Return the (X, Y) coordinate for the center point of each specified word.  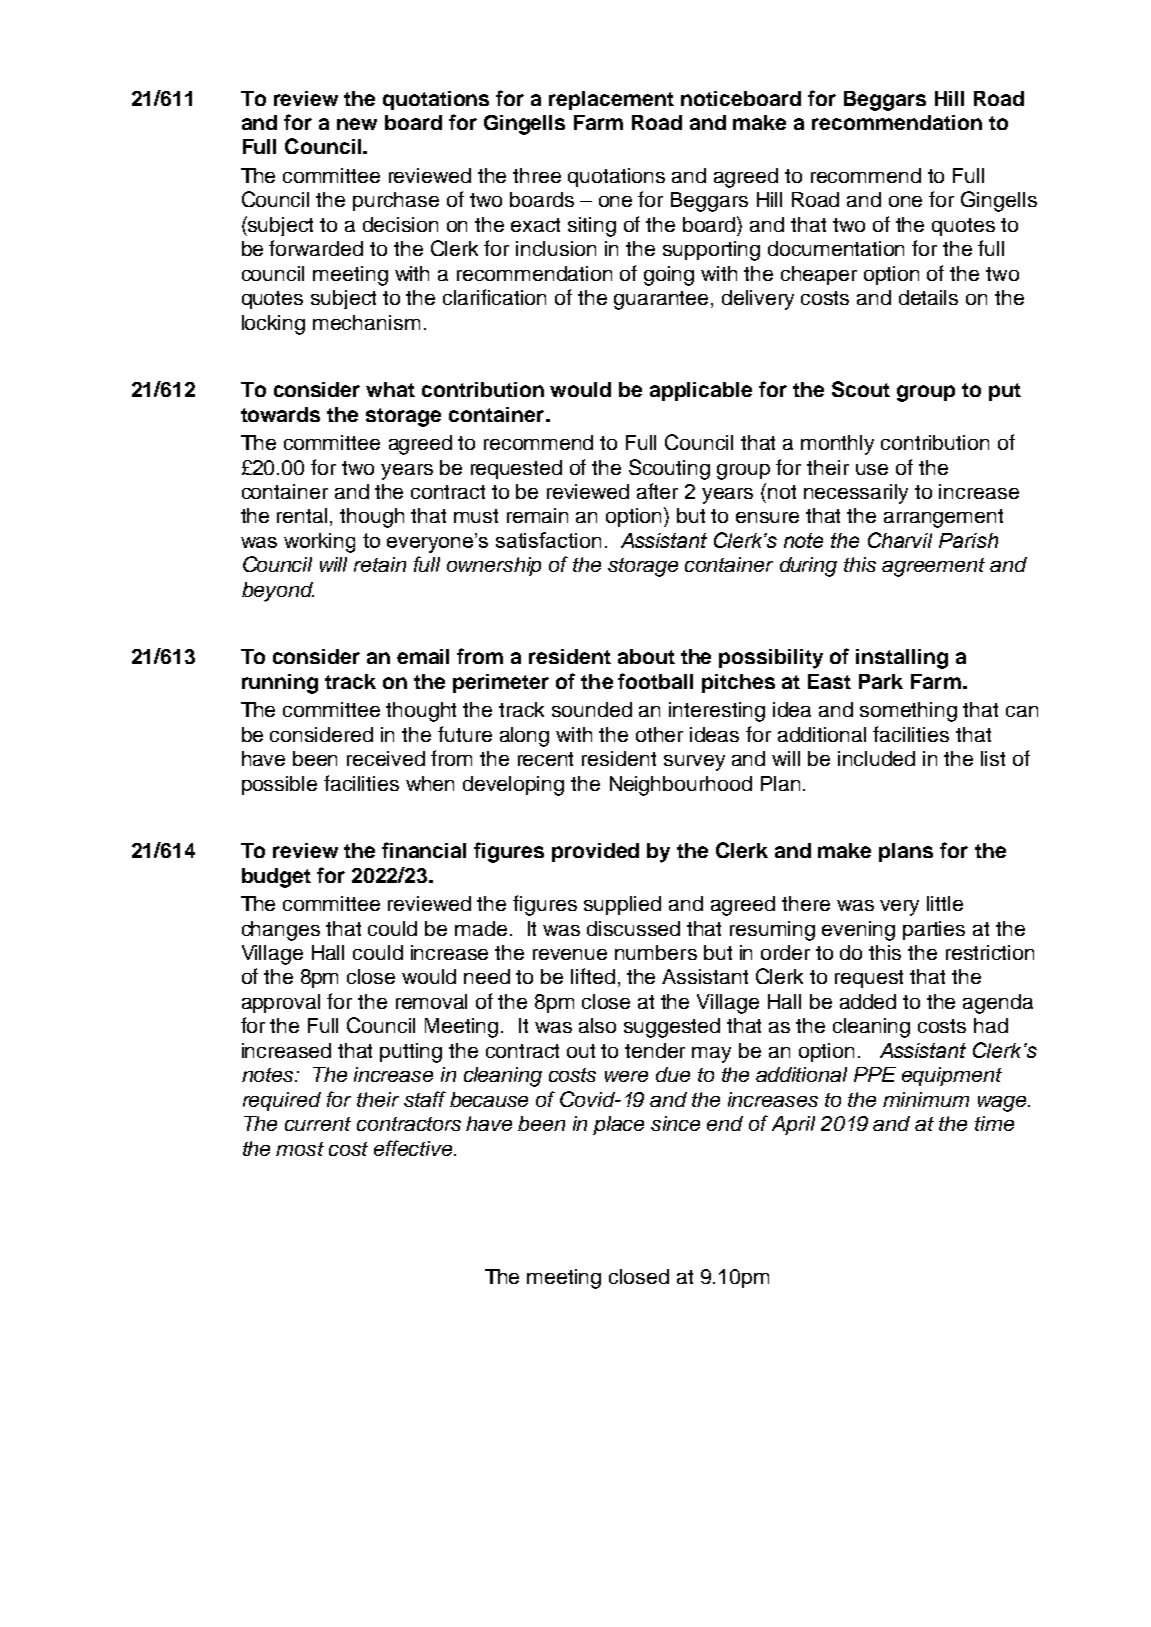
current (318, 1124)
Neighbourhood (681, 786)
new (357, 124)
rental (304, 517)
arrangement (943, 518)
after (657, 491)
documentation (836, 248)
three (537, 175)
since (675, 1123)
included (876, 758)
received (386, 758)
